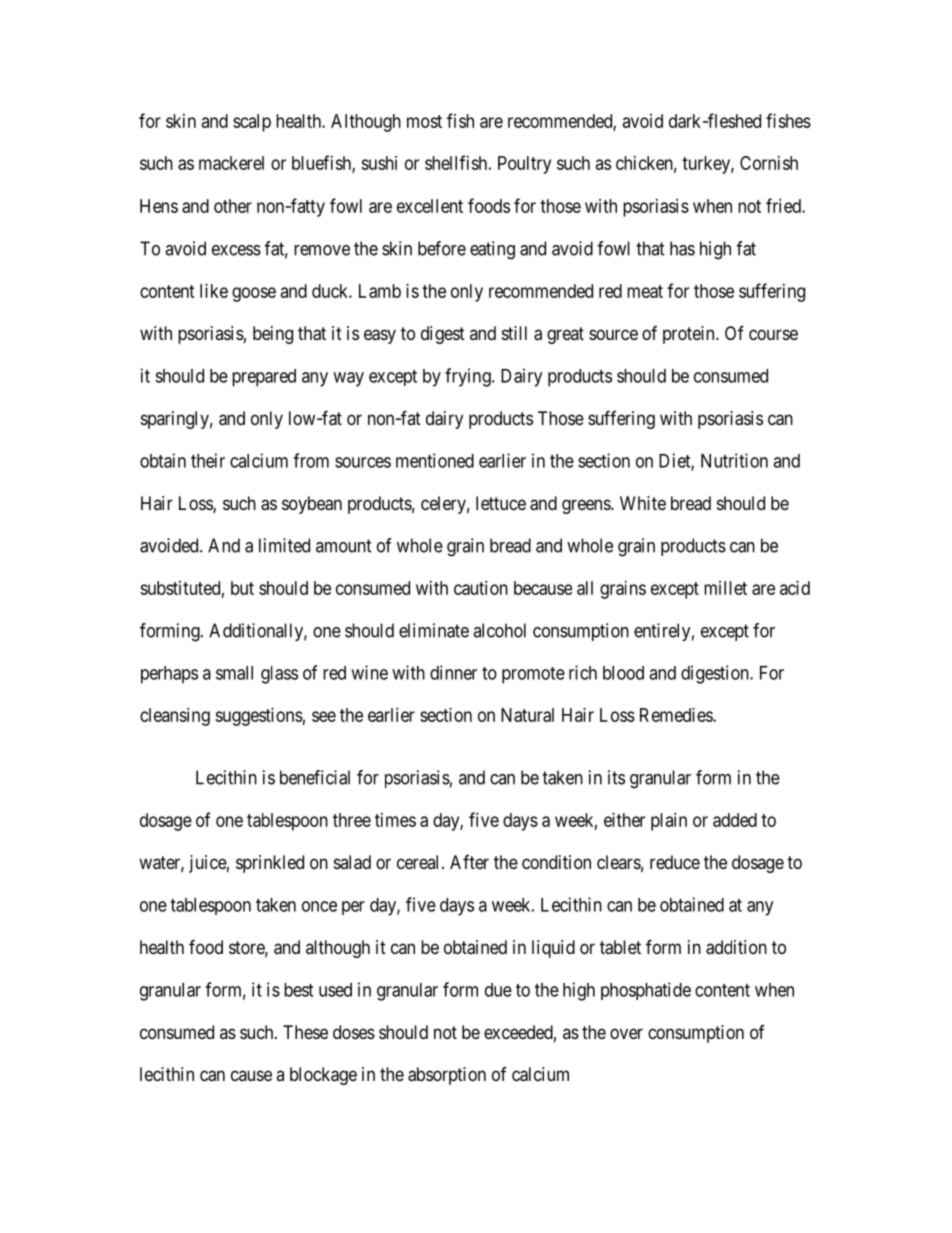 The width and height of the screenshot is (952, 1233). I want to click on millet, so click(725, 588).
